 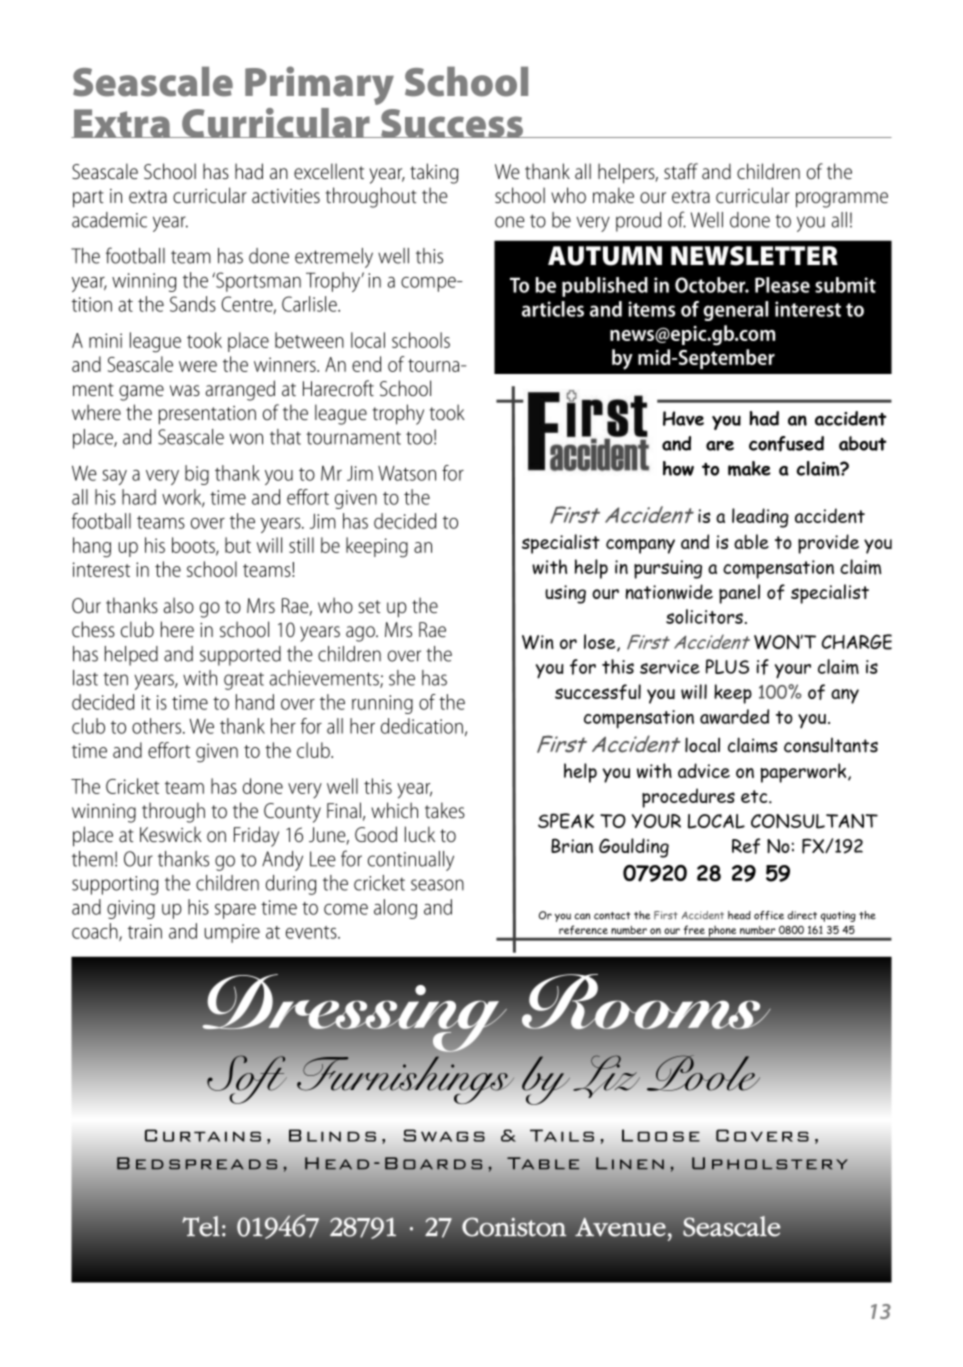 I want to click on PLUS, so click(x=727, y=666).
